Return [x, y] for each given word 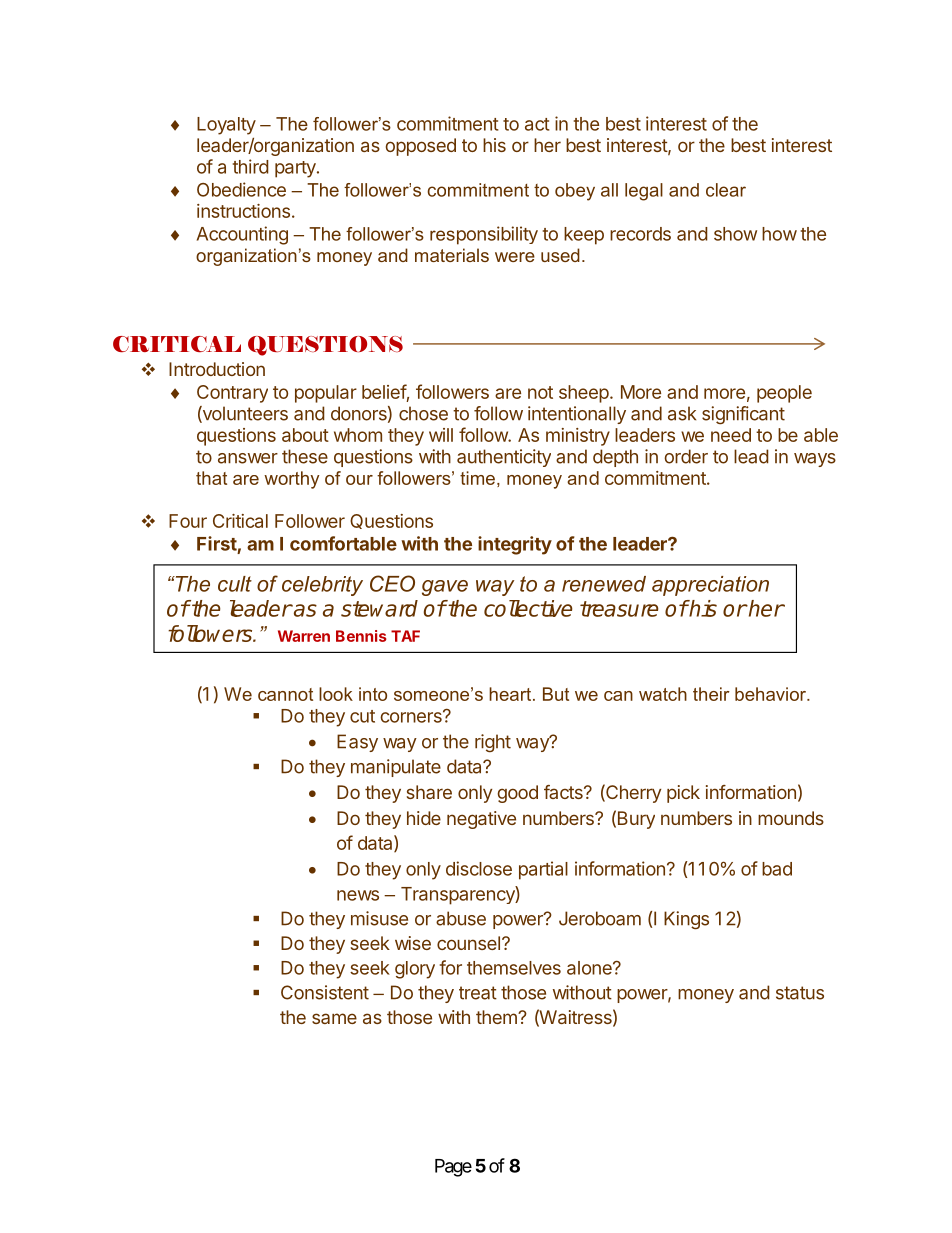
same [334, 1018]
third [251, 166]
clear [726, 190]
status [800, 993]
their [711, 694]
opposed [421, 147]
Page [453, 1168]
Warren [304, 636]
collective [528, 608]
